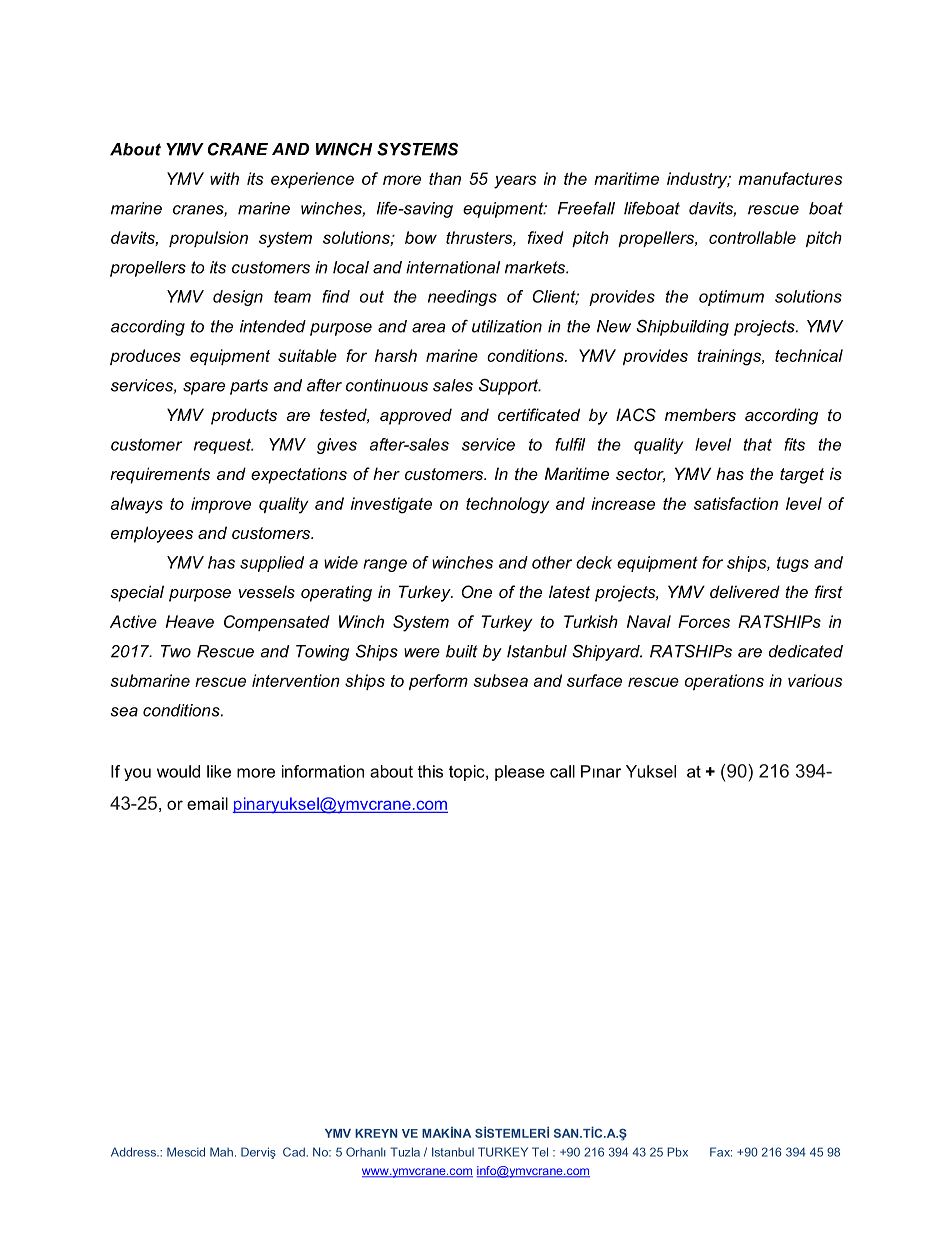 This screenshot has width=952, height=1233. Describe the element at coordinates (540, 1152) in the screenshot. I see `Tel` at that location.
